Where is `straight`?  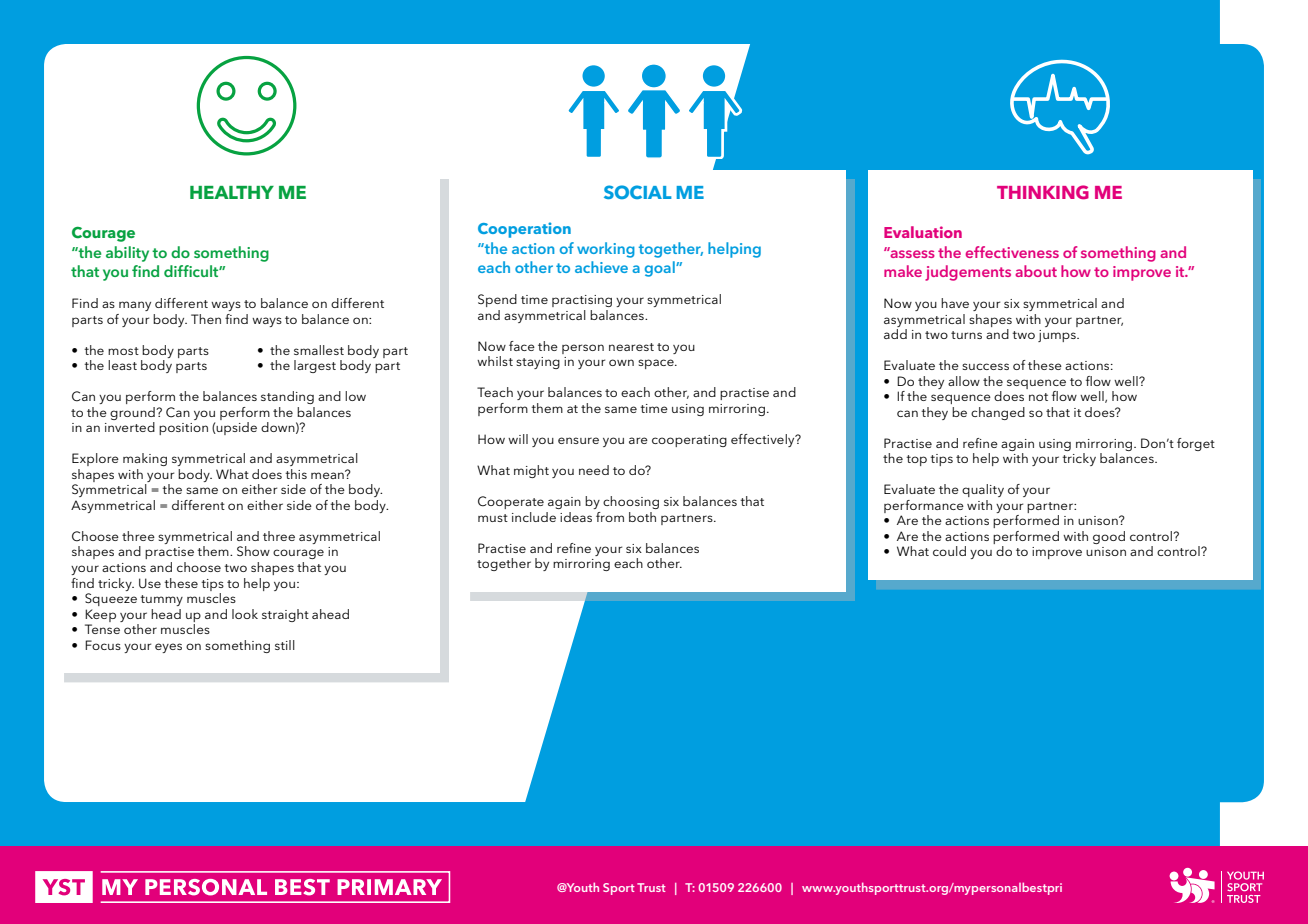 straight is located at coordinates (285, 615).
